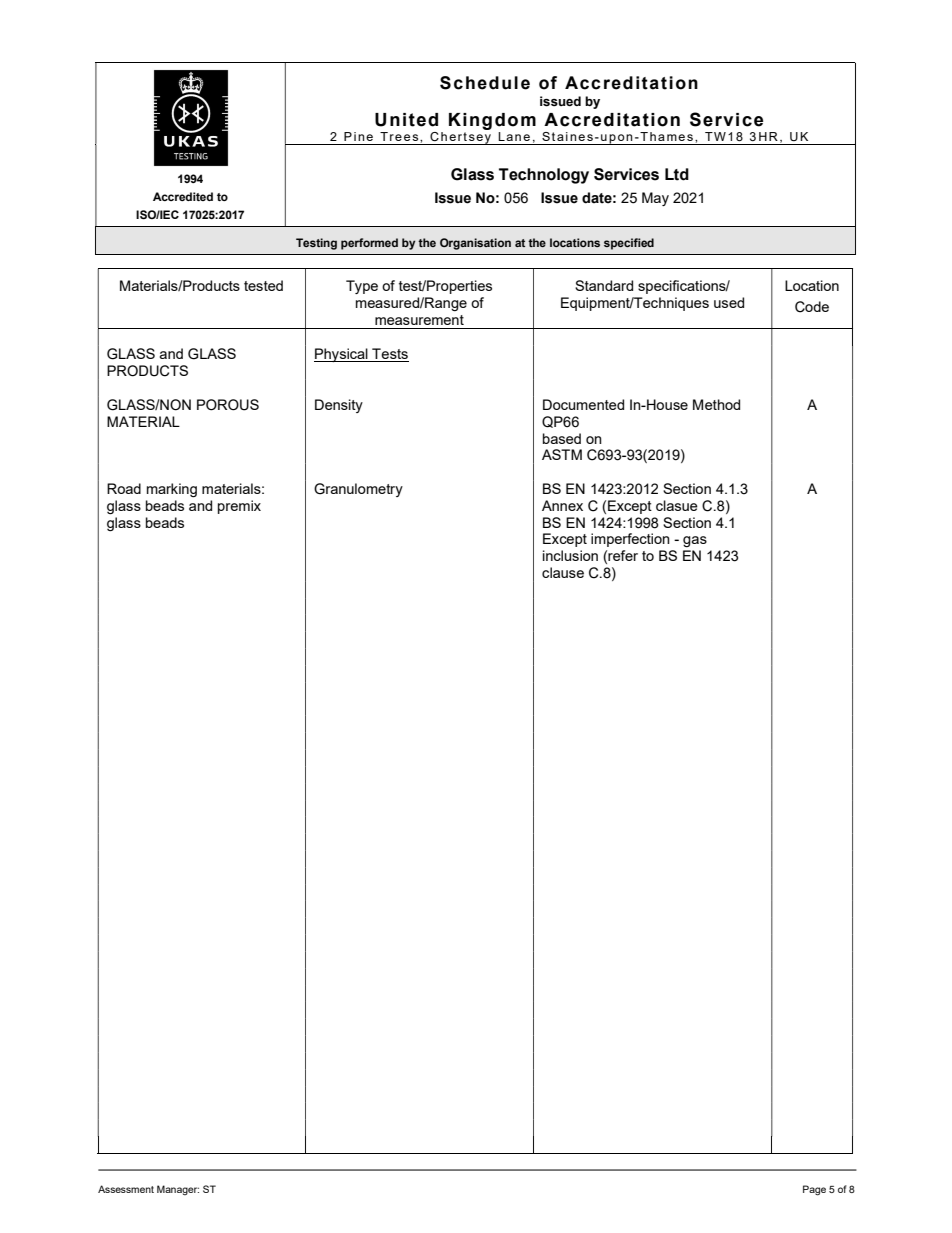  Describe the element at coordinates (178, 1190) in the document. I see `Manager` at that location.
